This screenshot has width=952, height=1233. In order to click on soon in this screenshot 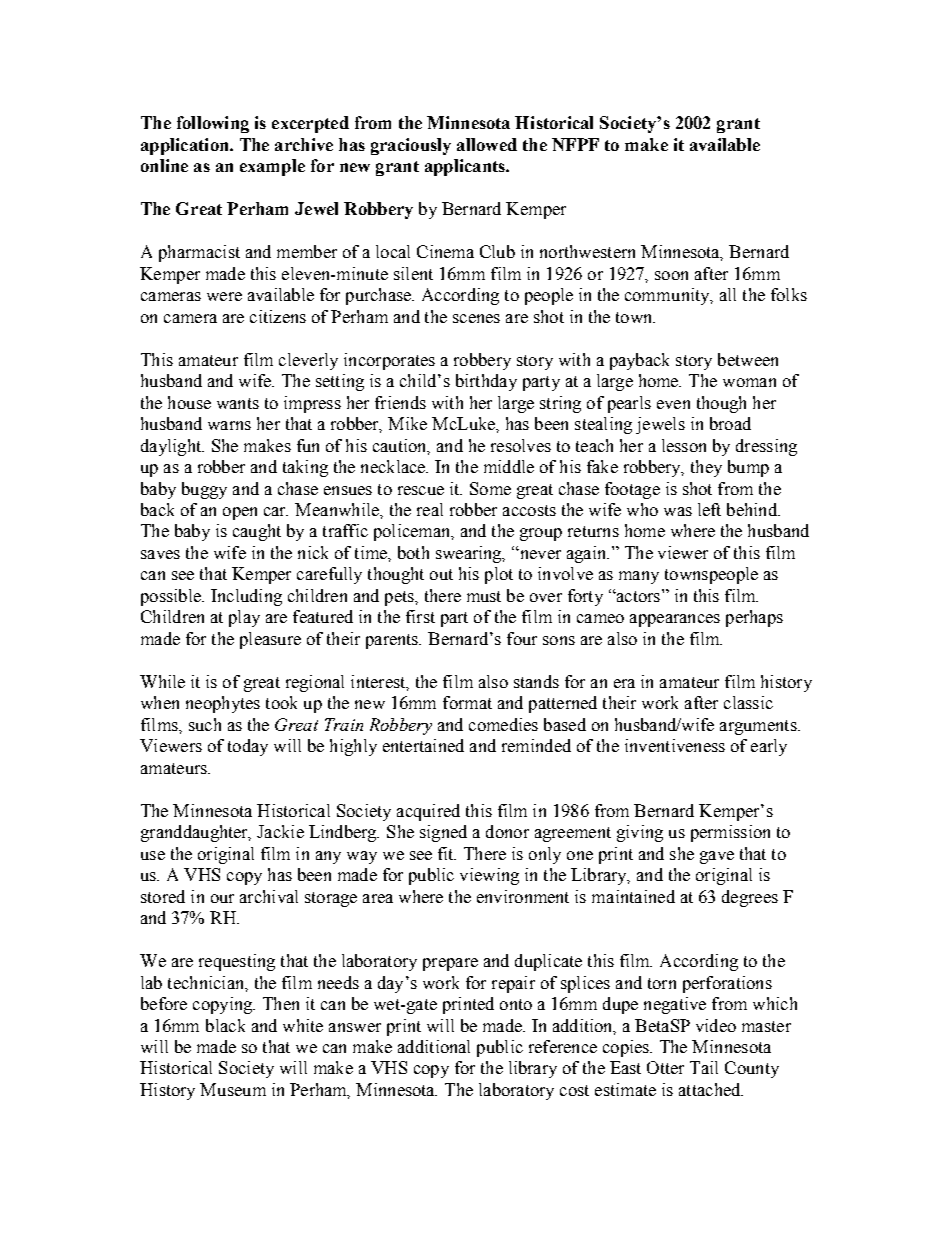, I will do `click(671, 275)`.
